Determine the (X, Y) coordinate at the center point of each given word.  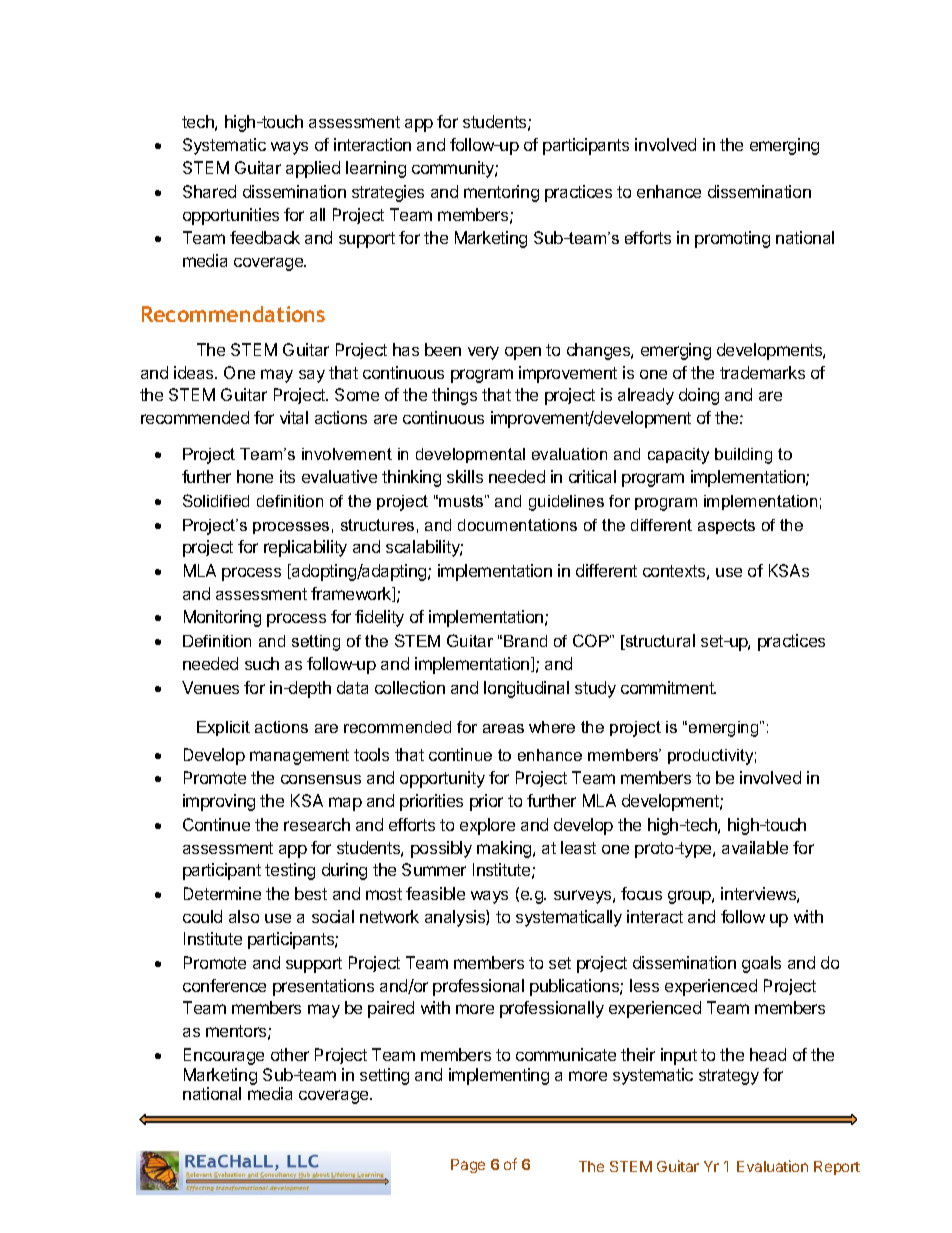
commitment (668, 687)
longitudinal (526, 689)
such (262, 663)
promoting (732, 239)
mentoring (501, 193)
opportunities (231, 216)
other (290, 1054)
